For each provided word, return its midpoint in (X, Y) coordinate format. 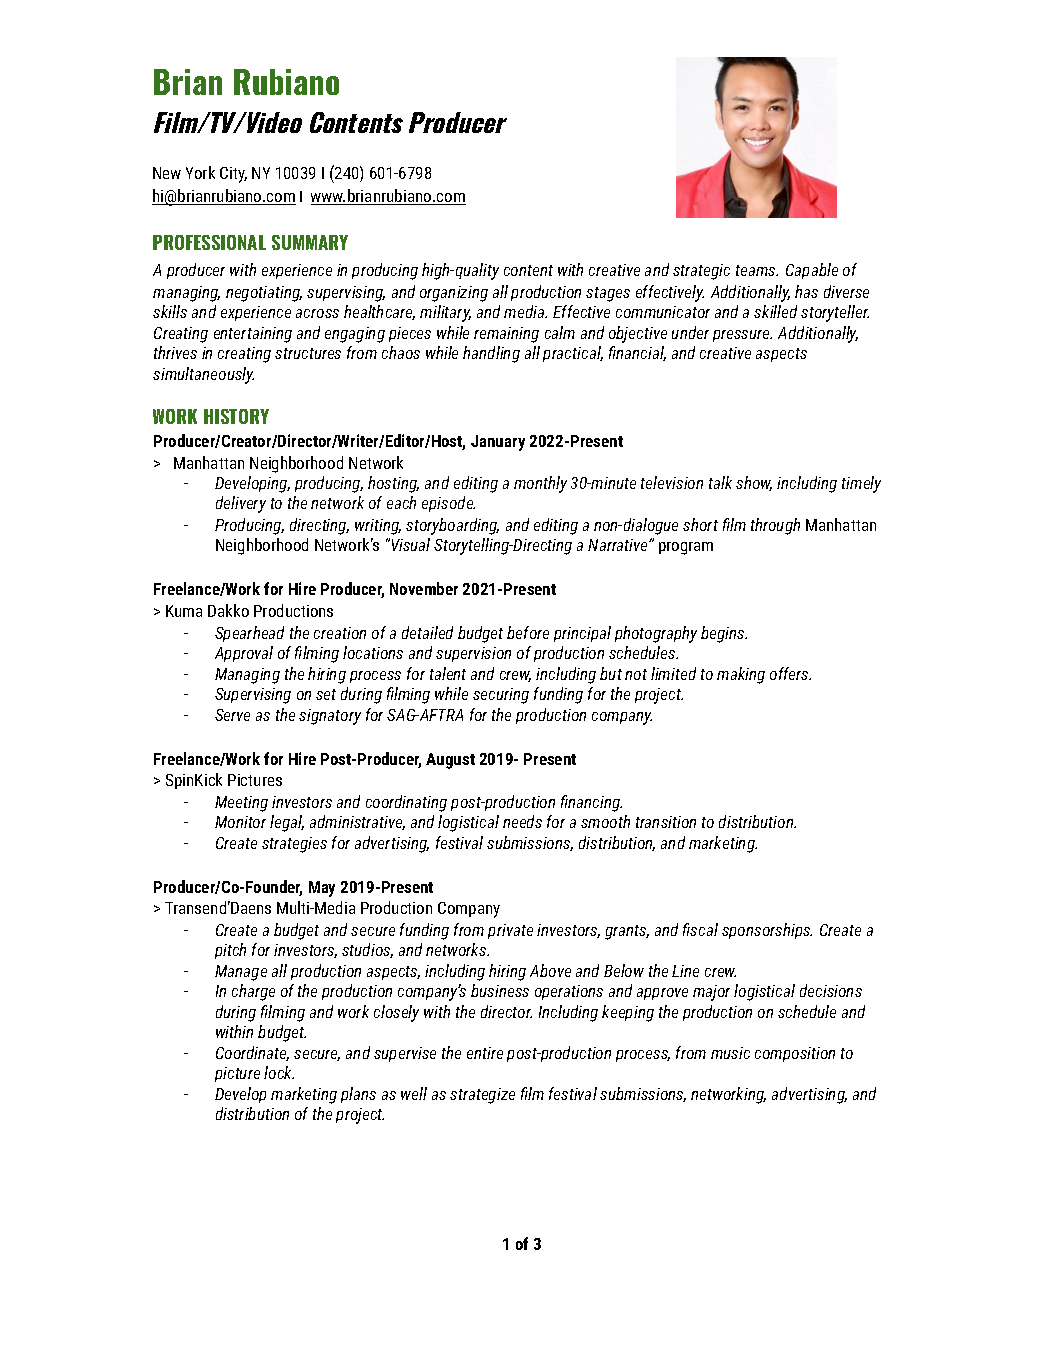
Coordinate (252, 1053)
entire (485, 1053)
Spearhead (249, 634)
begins (724, 634)
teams (757, 270)
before (528, 632)
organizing (454, 294)
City (233, 175)
